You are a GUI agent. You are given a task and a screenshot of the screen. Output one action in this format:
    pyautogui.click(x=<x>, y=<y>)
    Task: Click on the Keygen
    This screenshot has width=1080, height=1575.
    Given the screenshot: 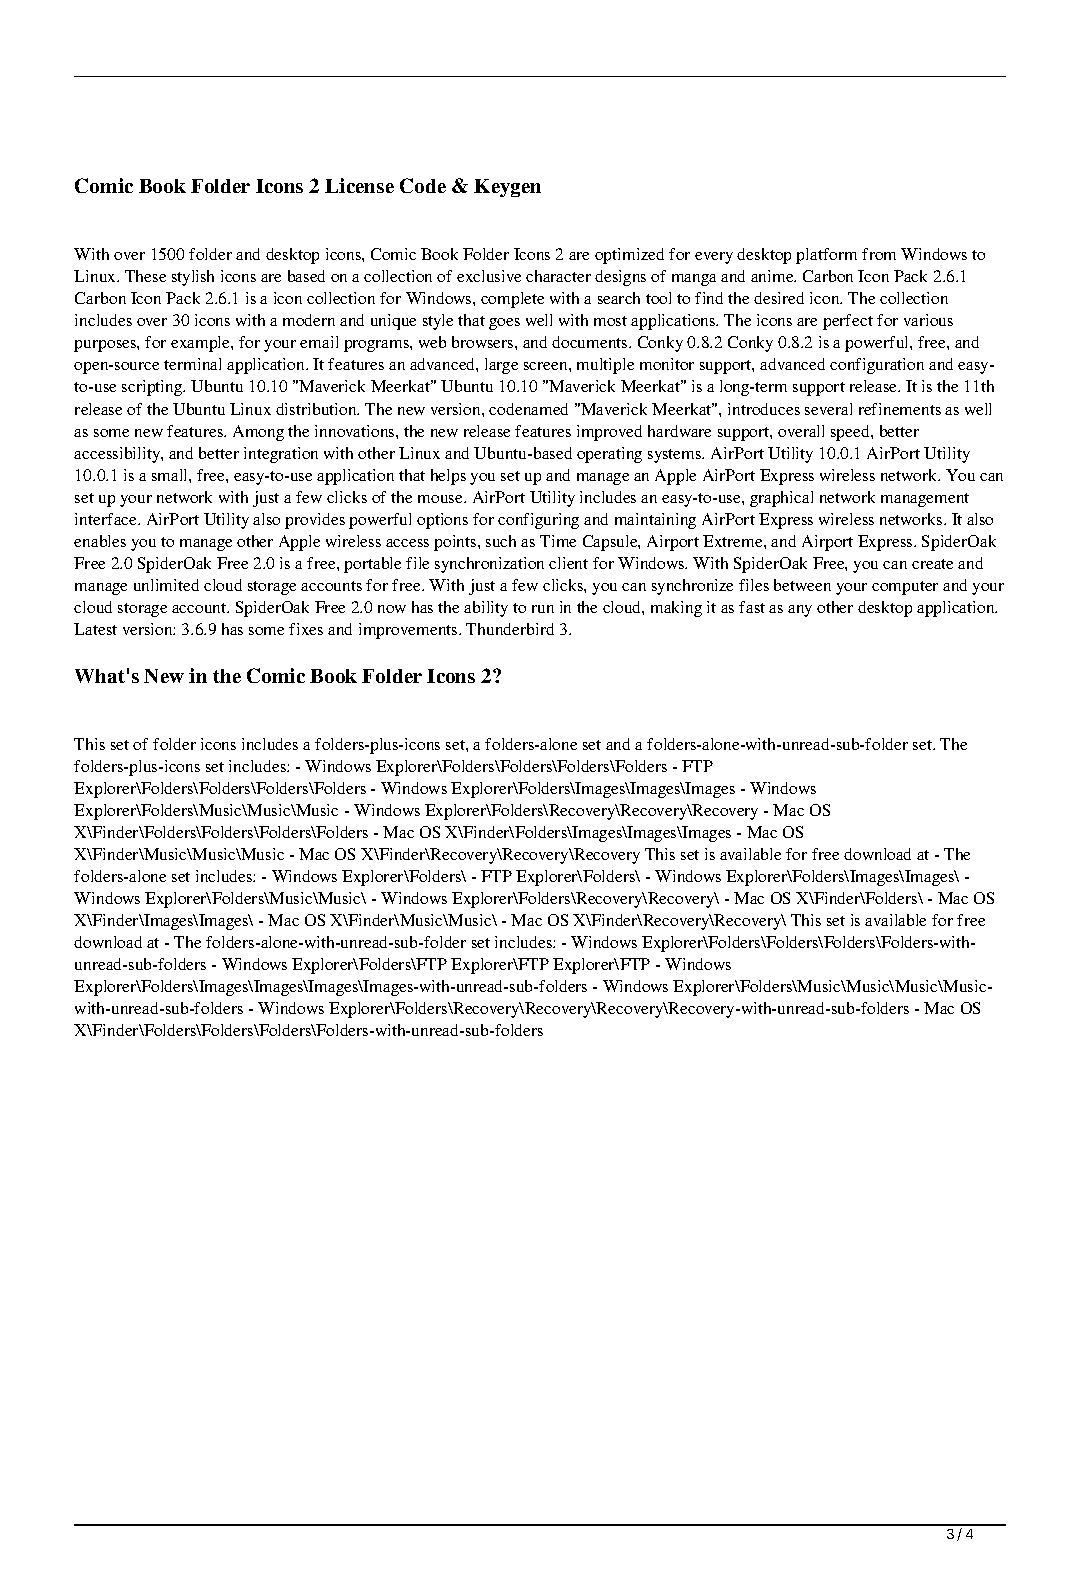 What is the action you would take?
    pyautogui.click(x=507, y=188)
